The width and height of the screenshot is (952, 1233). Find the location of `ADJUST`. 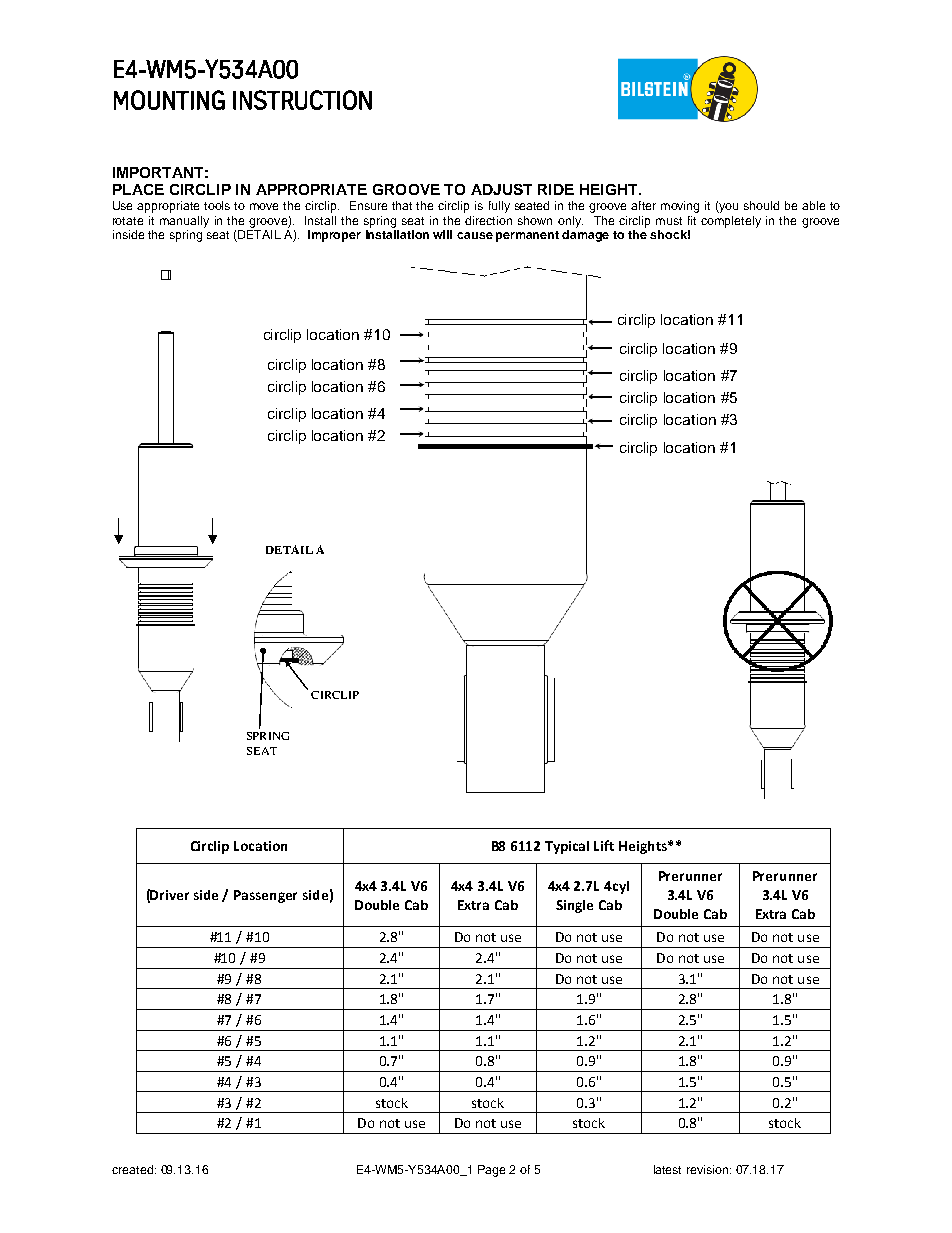

ADJUST is located at coordinates (501, 189).
